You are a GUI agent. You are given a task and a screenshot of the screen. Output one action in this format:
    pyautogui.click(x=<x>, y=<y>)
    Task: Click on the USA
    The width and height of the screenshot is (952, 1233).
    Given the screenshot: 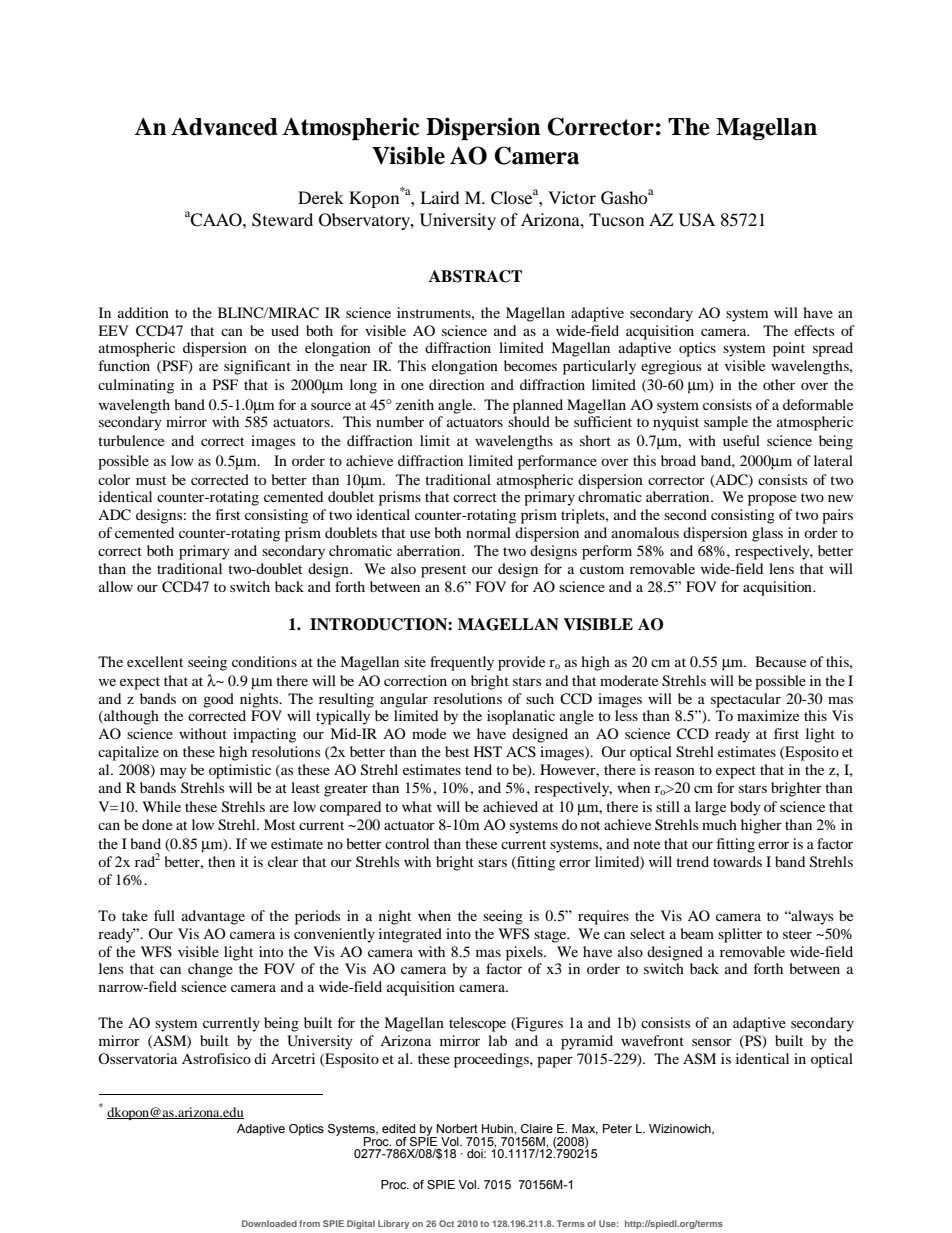 What is the action you would take?
    pyautogui.click(x=697, y=220)
